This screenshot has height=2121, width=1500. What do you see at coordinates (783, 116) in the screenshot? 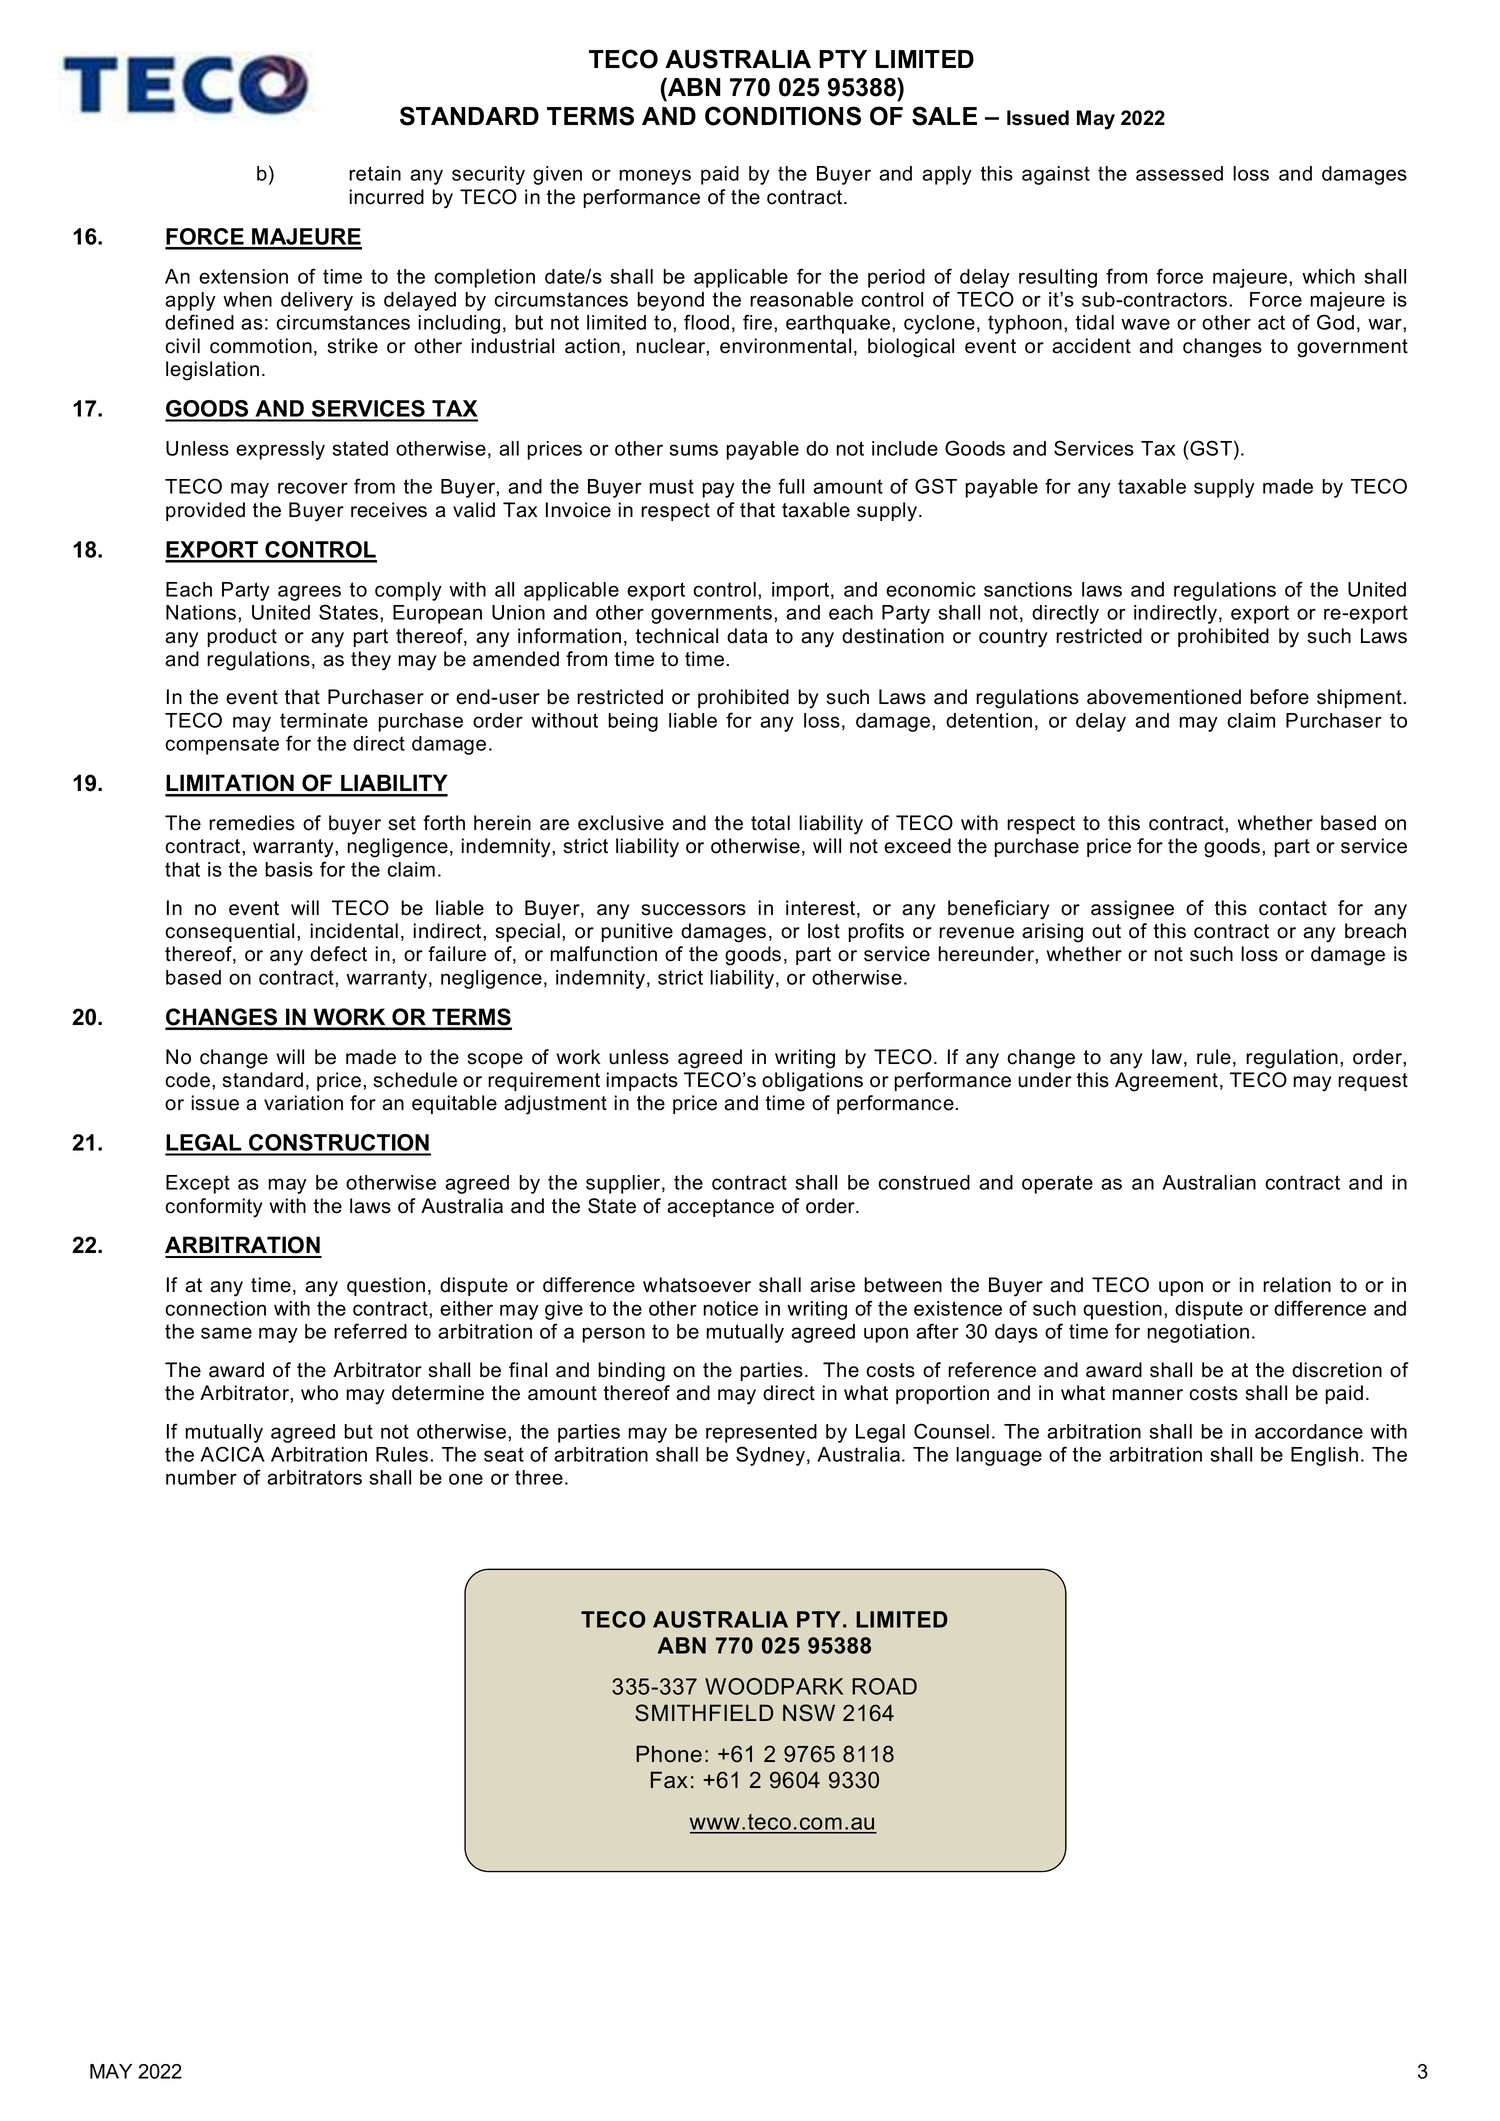
I see `CONDITIONS` at bounding box center [783, 116].
